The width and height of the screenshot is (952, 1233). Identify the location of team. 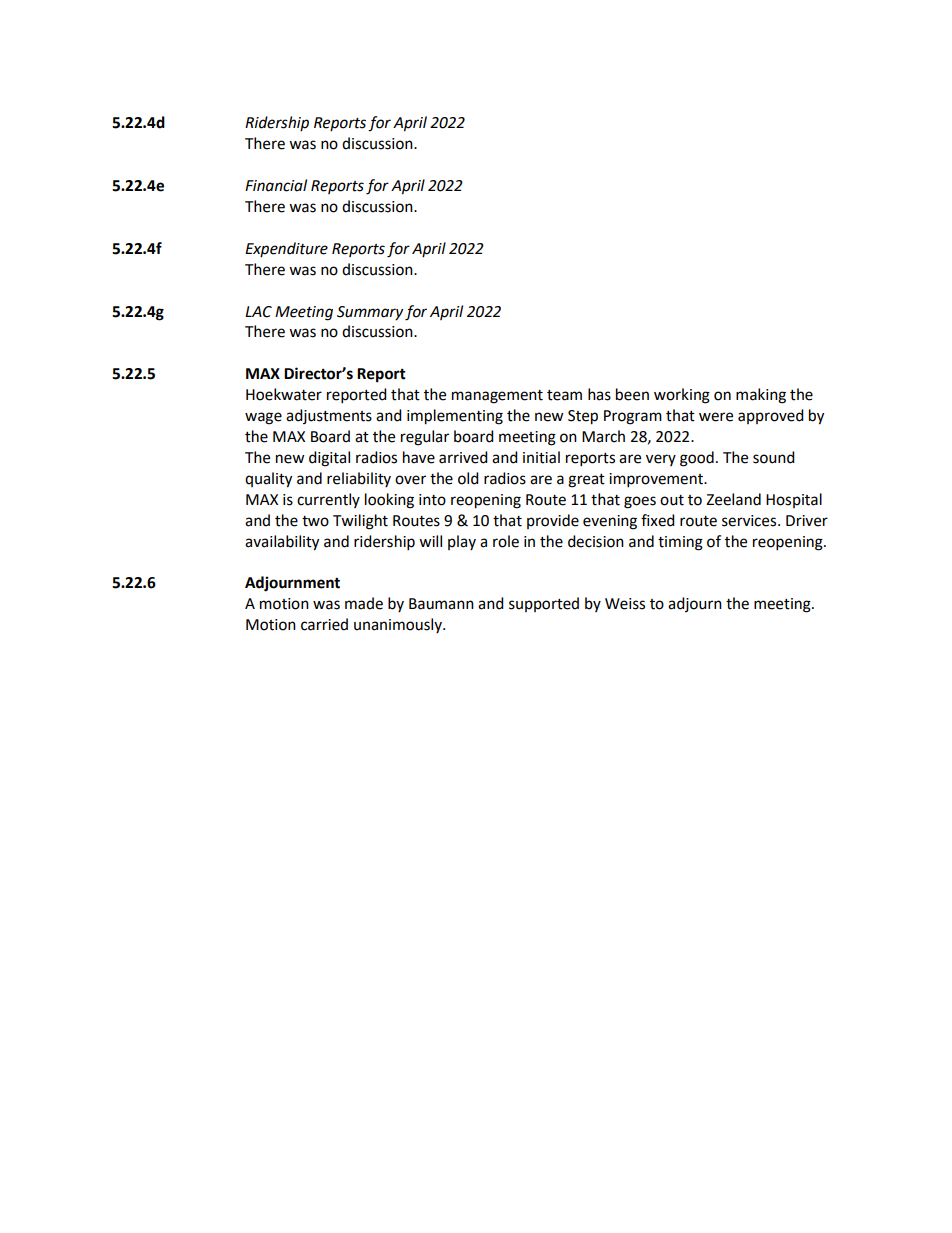
(564, 395).
